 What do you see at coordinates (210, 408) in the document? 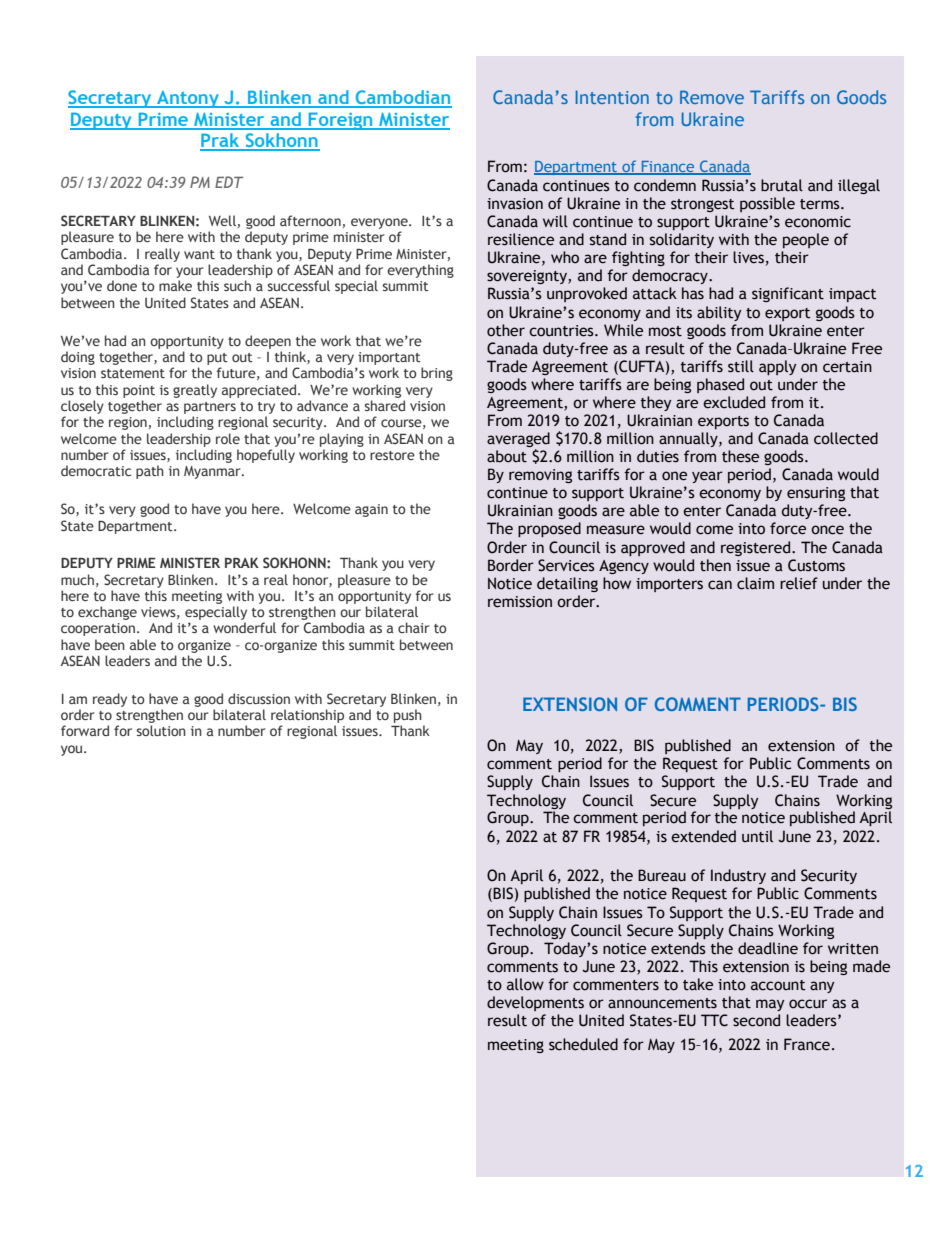
I see `partners` at bounding box center [210, 408].
